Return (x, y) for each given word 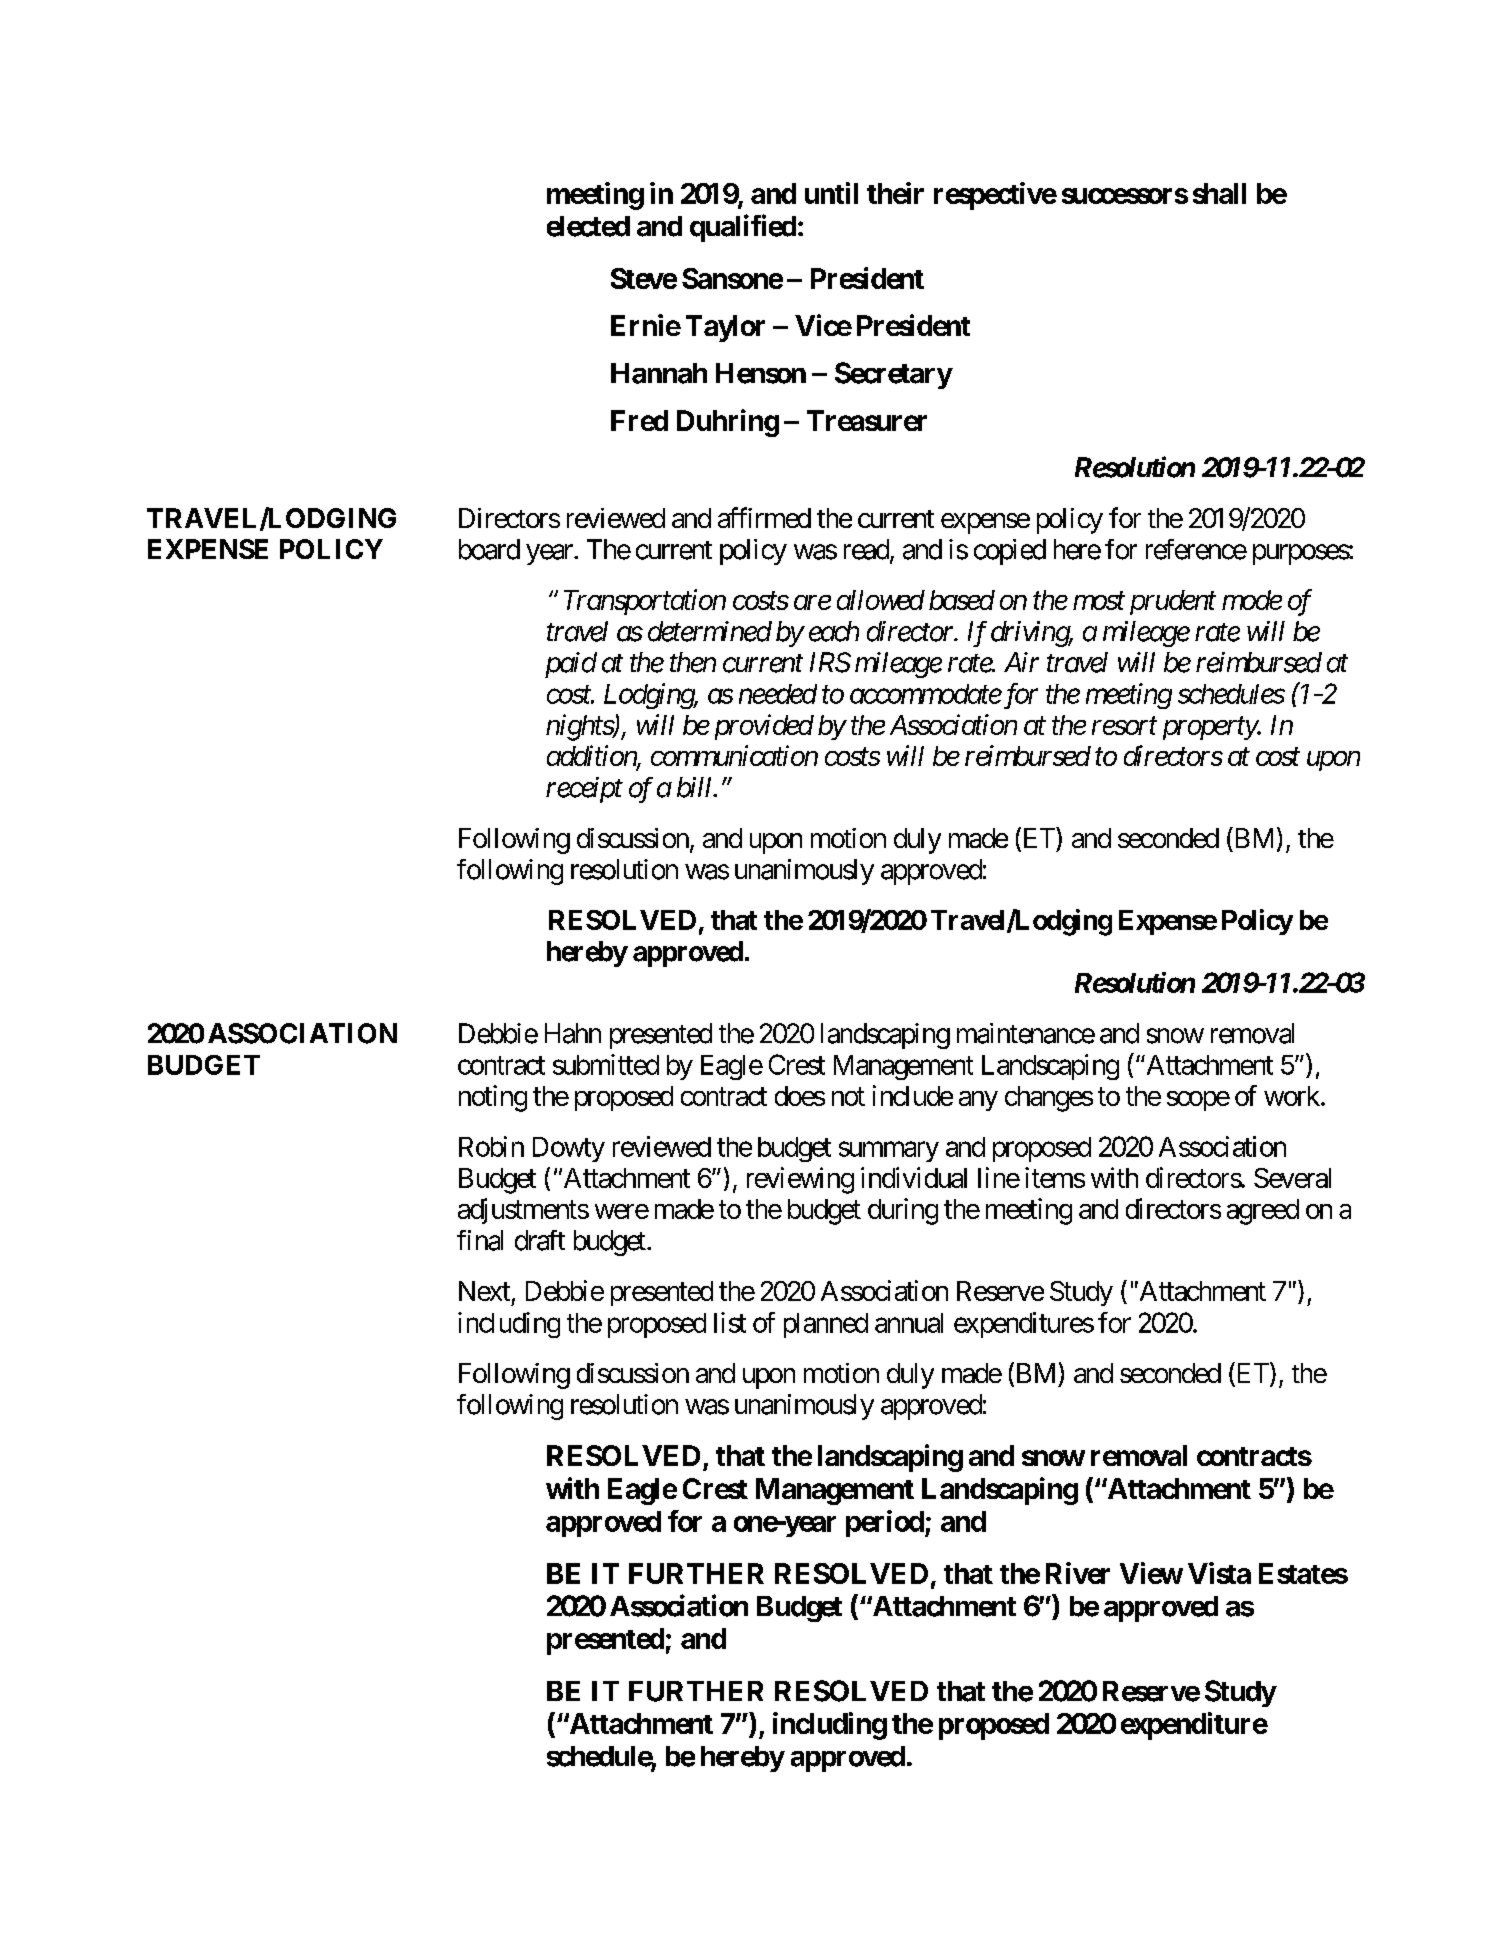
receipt (584, 790)
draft (540, 1240)
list (730, 1322)
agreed (1263, 1212)
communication (734, 755)
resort (1124, 726)
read (866, 549)
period (885, 1523)
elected (588, 226)
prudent (1173, 602)
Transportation (645, 602)
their (895, 193)
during (903, 1211)
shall (1219, 193)
